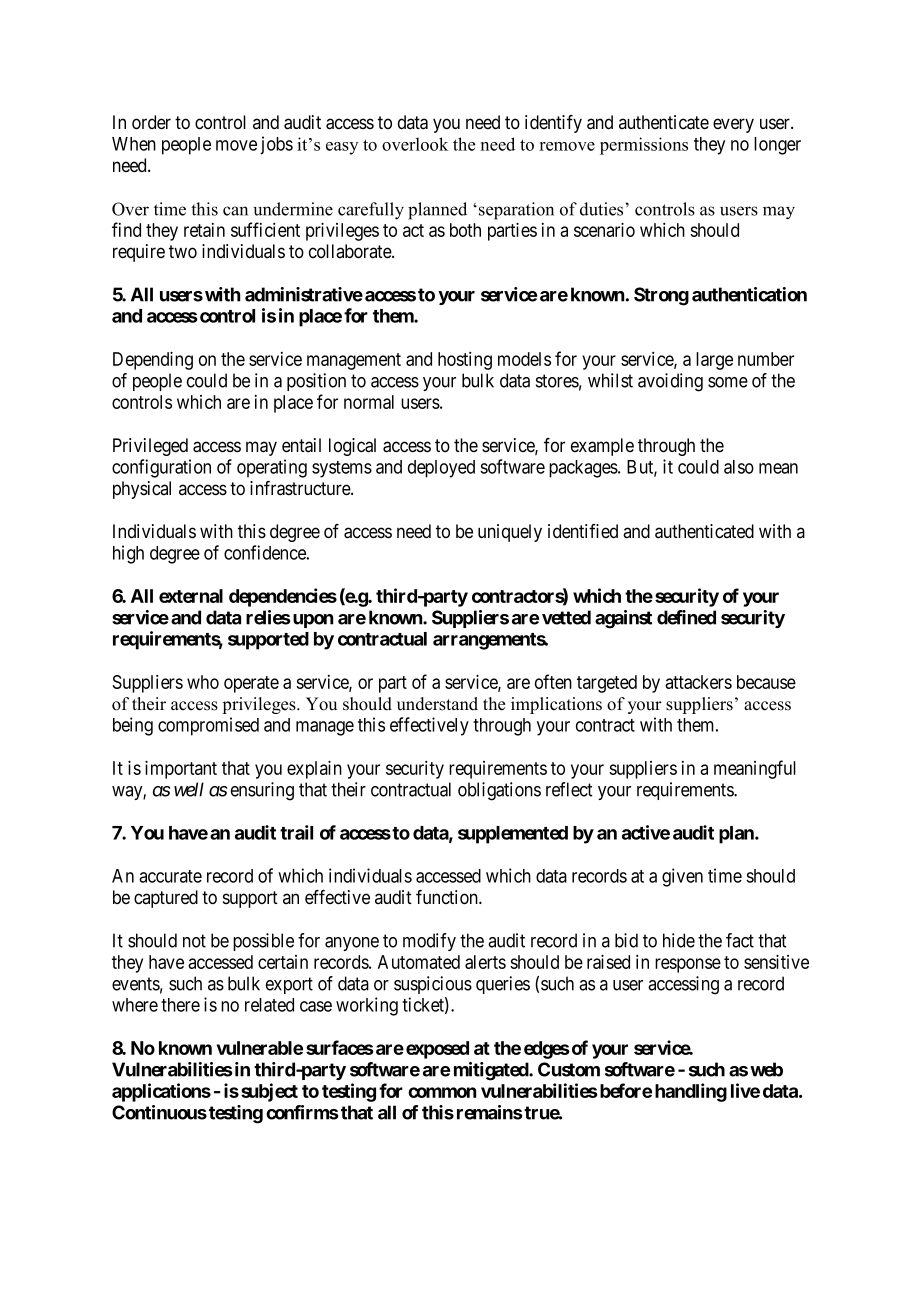 Image resolution: width=924 pixels, height=1308 pixels. Describe the element at coordinates (733, 125) in the page. I see `every` at that location.
